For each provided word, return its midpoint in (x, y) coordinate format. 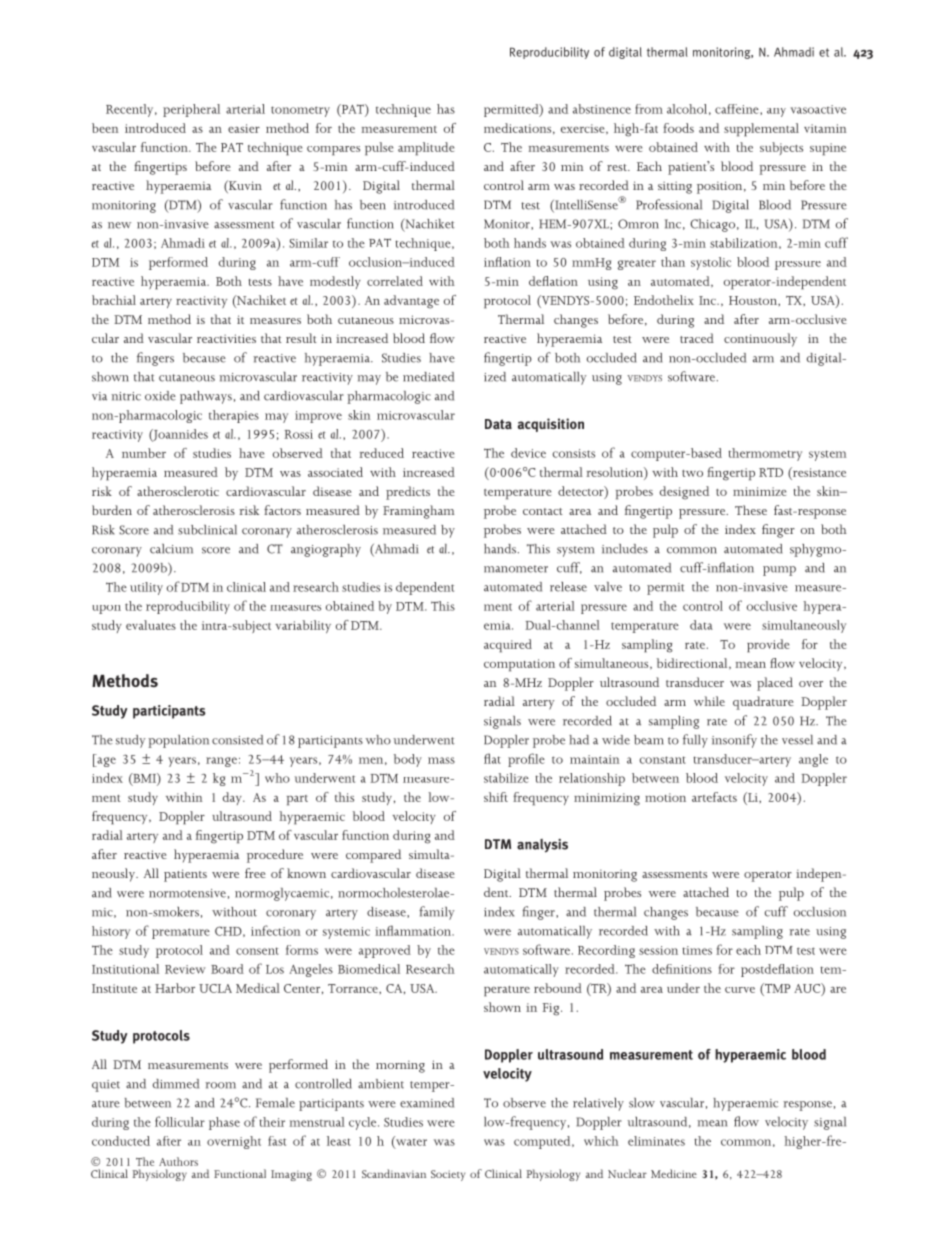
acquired (508, 646)
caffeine (738, 109)
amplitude (426, 149)
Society (448, 1175)
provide (768, 646)
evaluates (151, 625)
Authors (178, 1161)
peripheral (191, 110)
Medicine (674, 1173)
